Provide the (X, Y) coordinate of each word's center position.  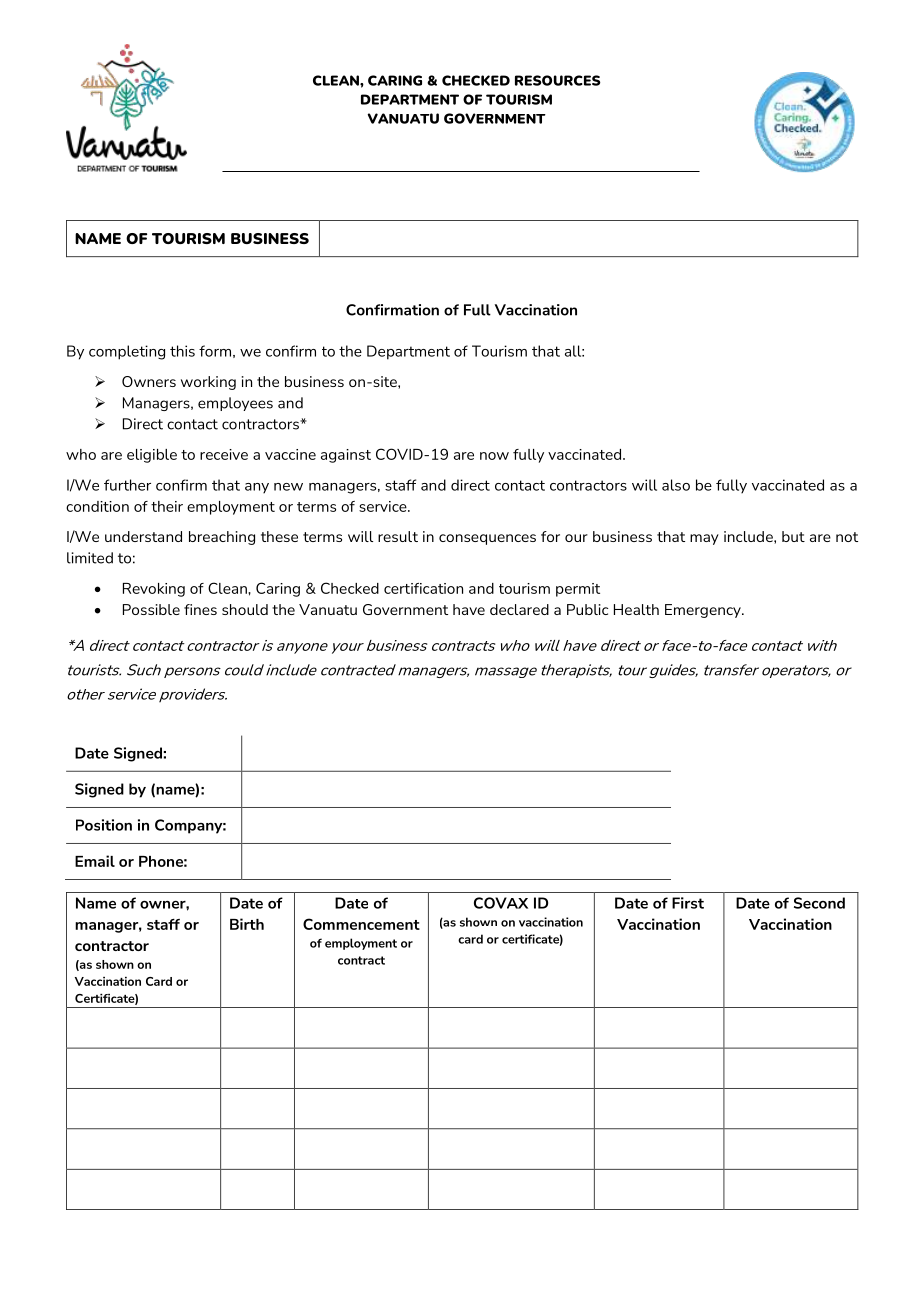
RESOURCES (558, 80)
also (676, 485)
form (215, 351)
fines (200, 609)
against (346, 456)
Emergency (704, 611)
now (494, 456)
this (182, 351)
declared (519, 609)
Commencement (361, 924)
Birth (247, 924)
